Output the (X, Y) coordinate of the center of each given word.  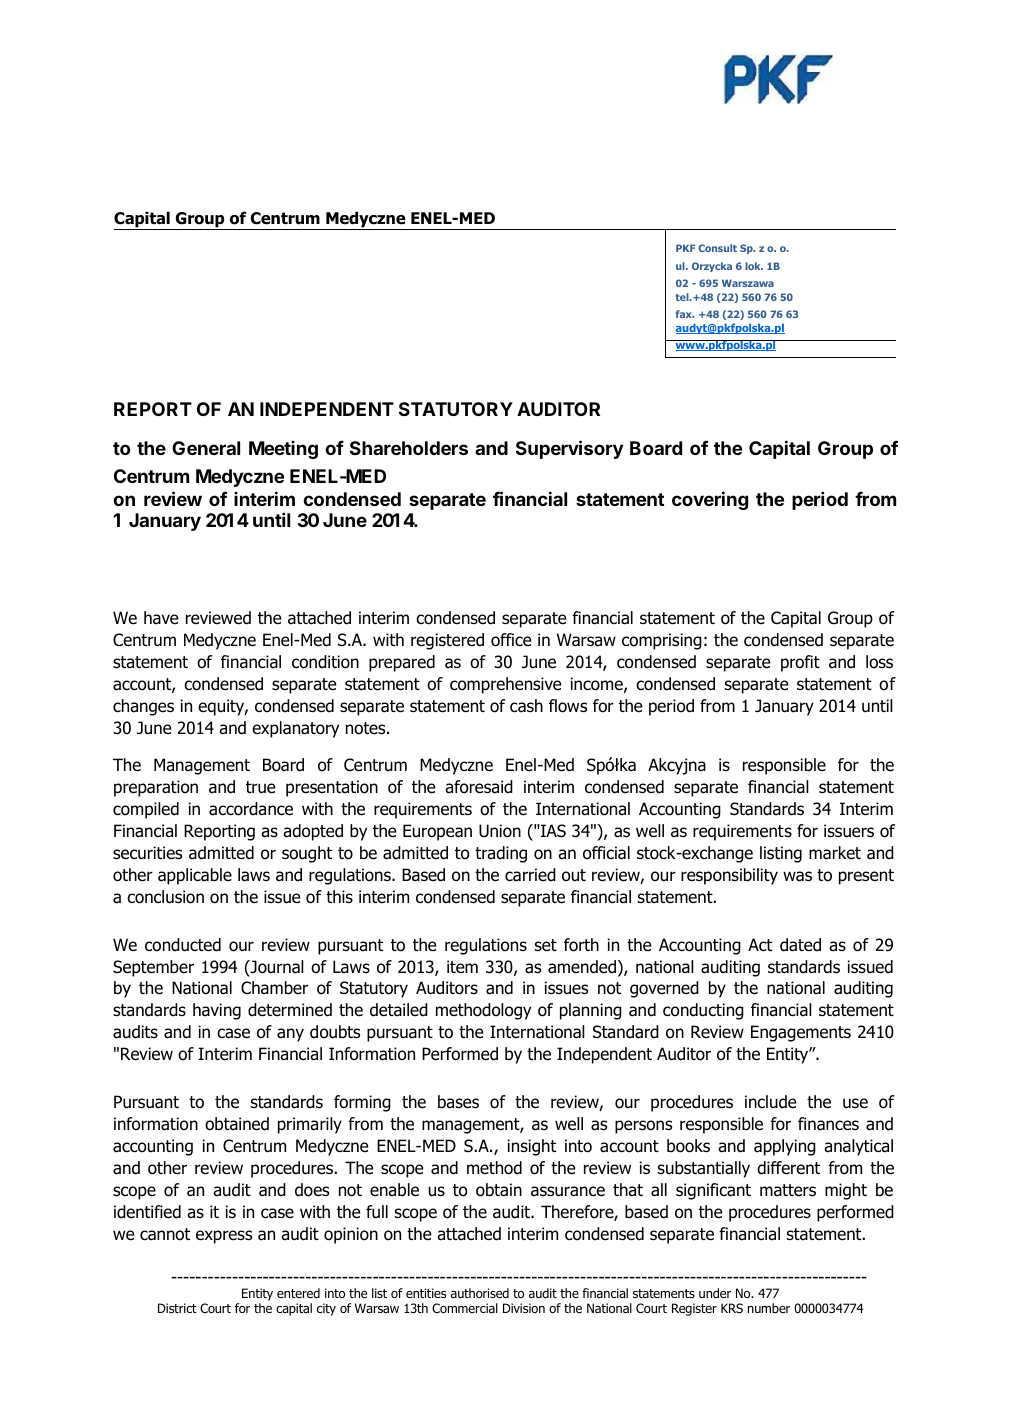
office (511, 640)
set (546, 945)
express (224, 1237)
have (161, 618)
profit (800, 663)
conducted (183, 945)
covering (710, 500)
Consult (717, 248)
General (206, 448)
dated (800, 945)
